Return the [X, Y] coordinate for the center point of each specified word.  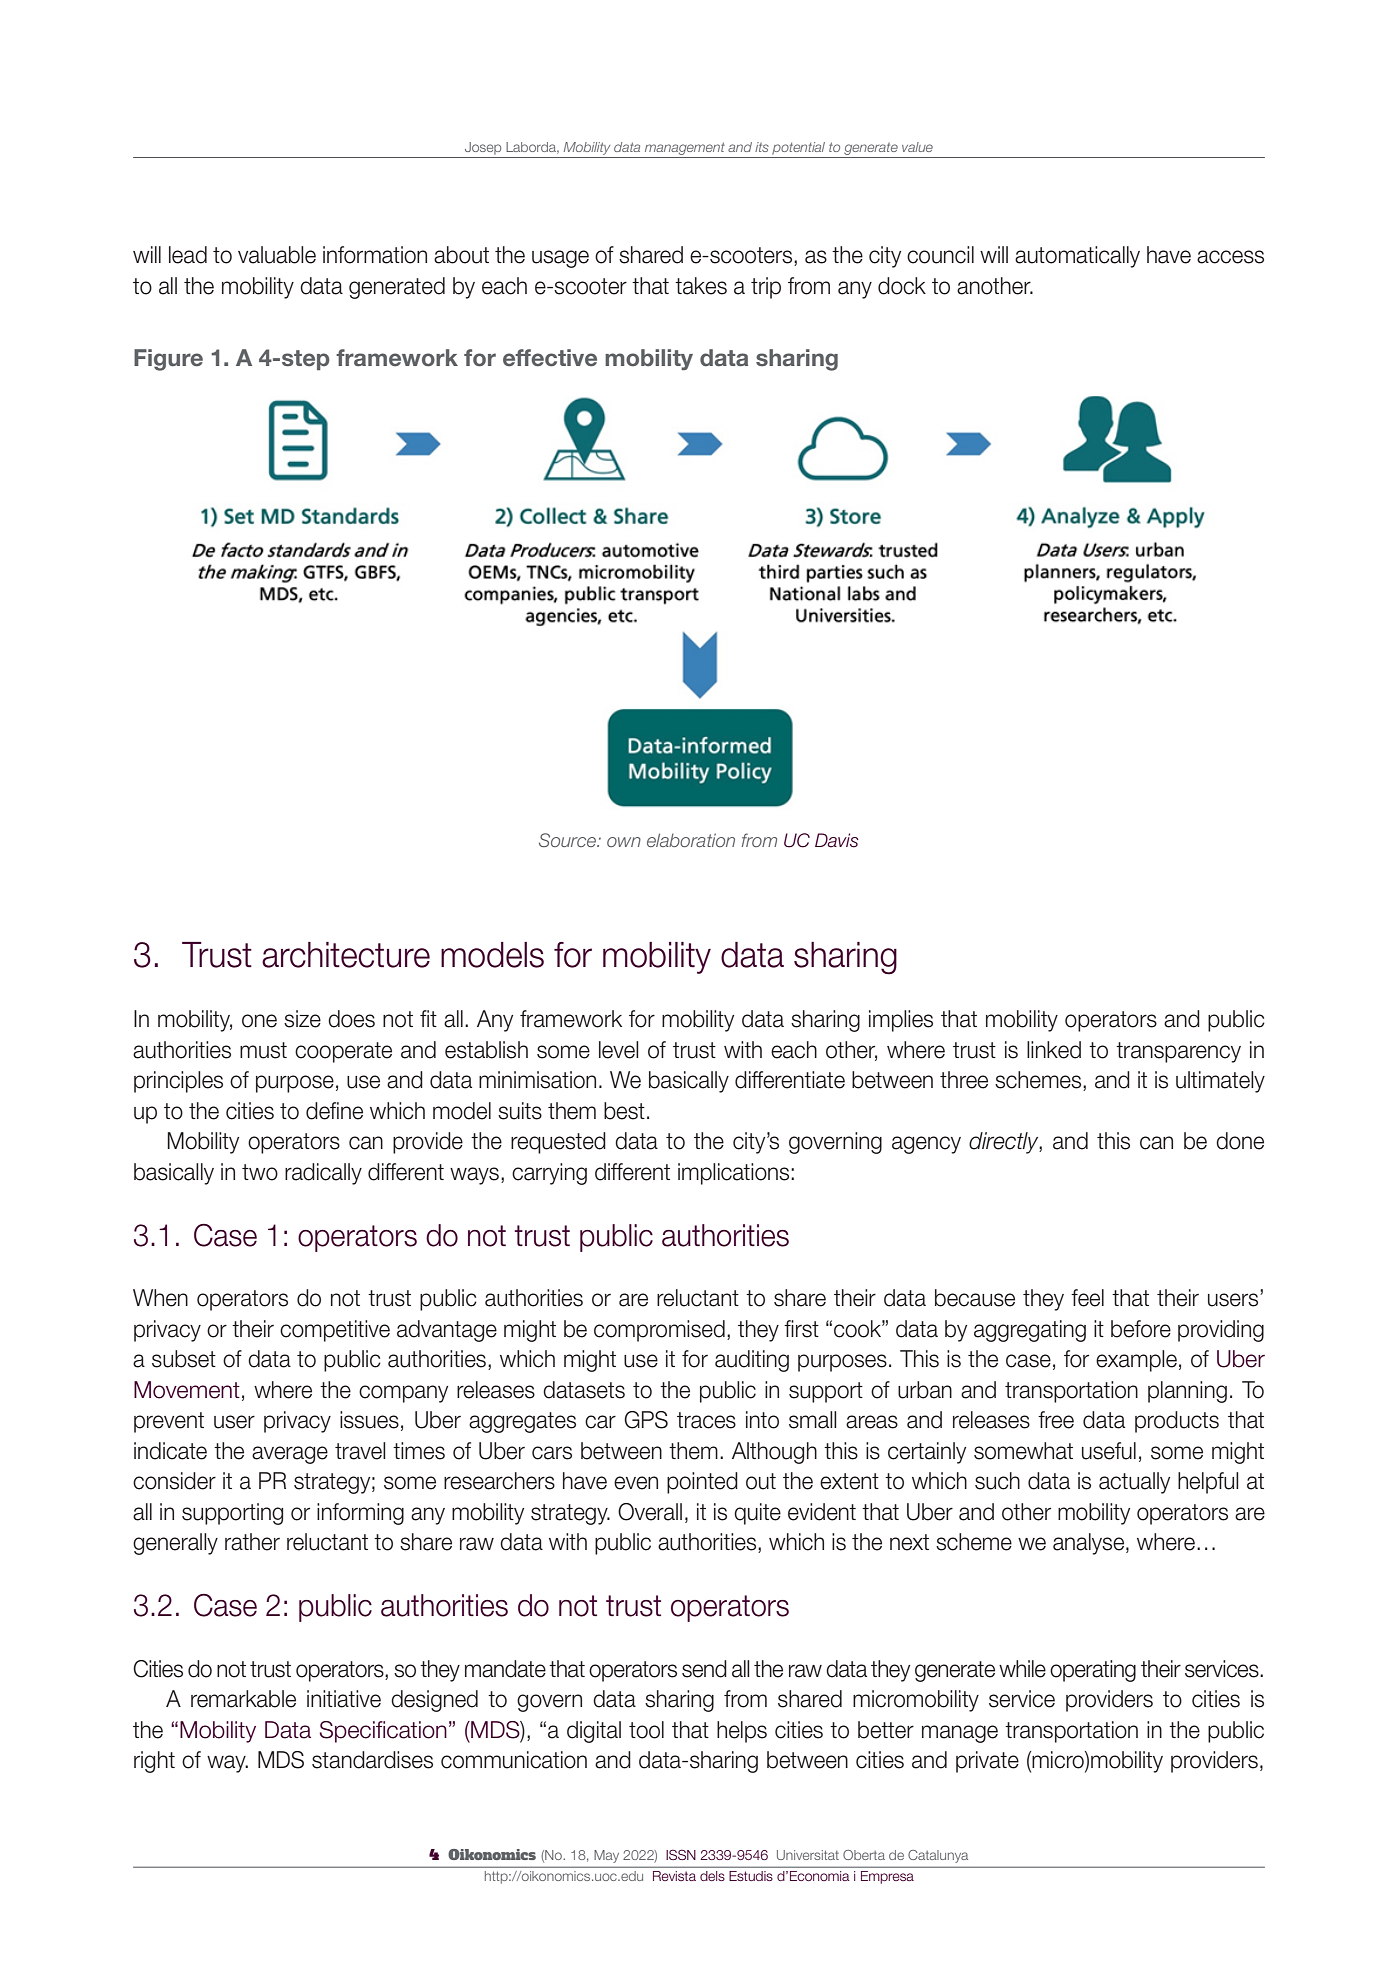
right [154, 1762]
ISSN [681, 1854]
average [290, 1455]
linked [1054, 1050]
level [619, 1050]
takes [701, 286]
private [987, 1762]
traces [706, 1420]
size [302, 1019]
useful [1109, 1451]
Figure [168, 360]
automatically [1077, 257]
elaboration [691, 840]
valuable [277, 255]
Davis [837, 840]
